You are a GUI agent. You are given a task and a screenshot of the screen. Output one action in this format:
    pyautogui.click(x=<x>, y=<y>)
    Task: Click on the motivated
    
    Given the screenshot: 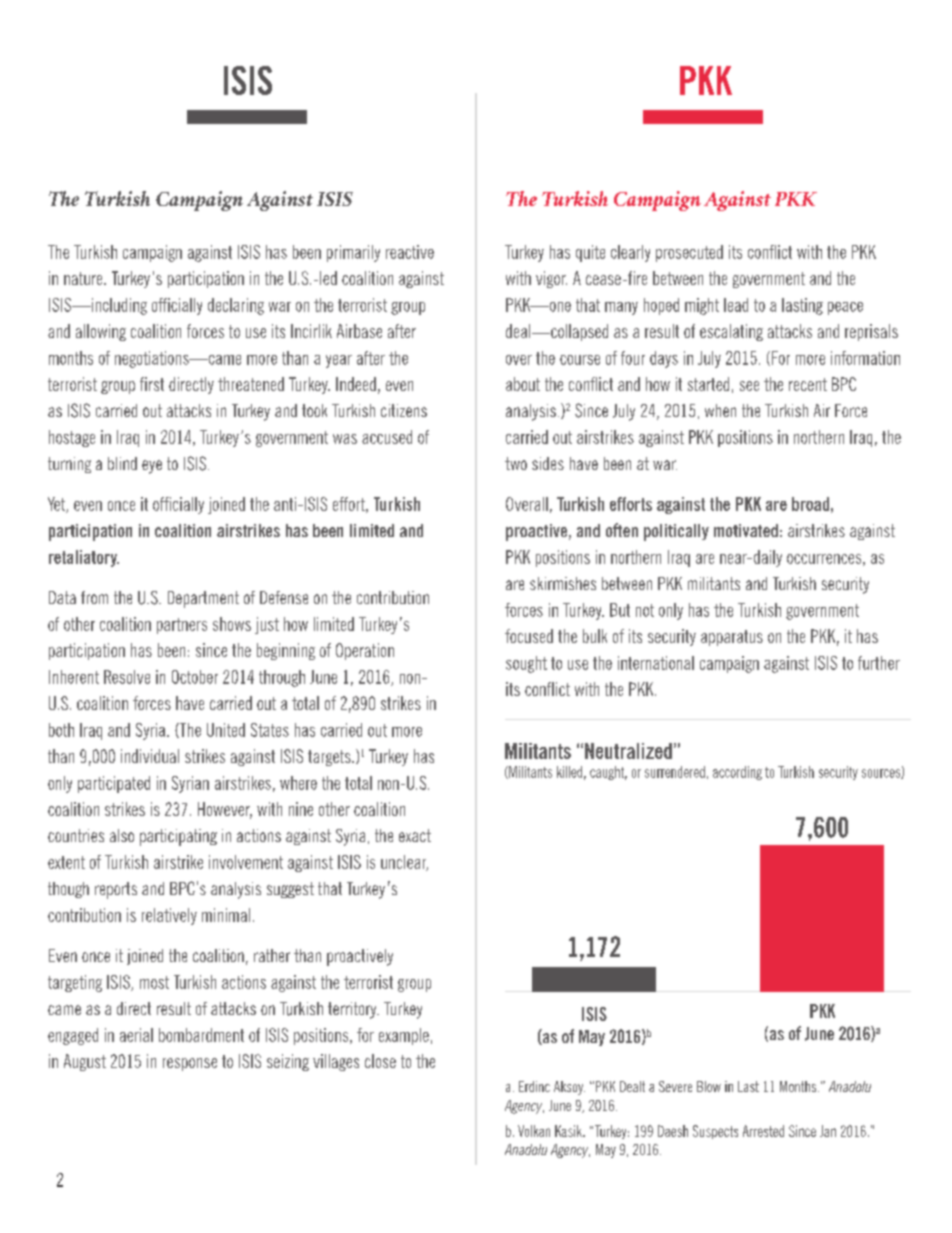 What is the action you would take?
    pyautogui.click(x=746, y=530)
